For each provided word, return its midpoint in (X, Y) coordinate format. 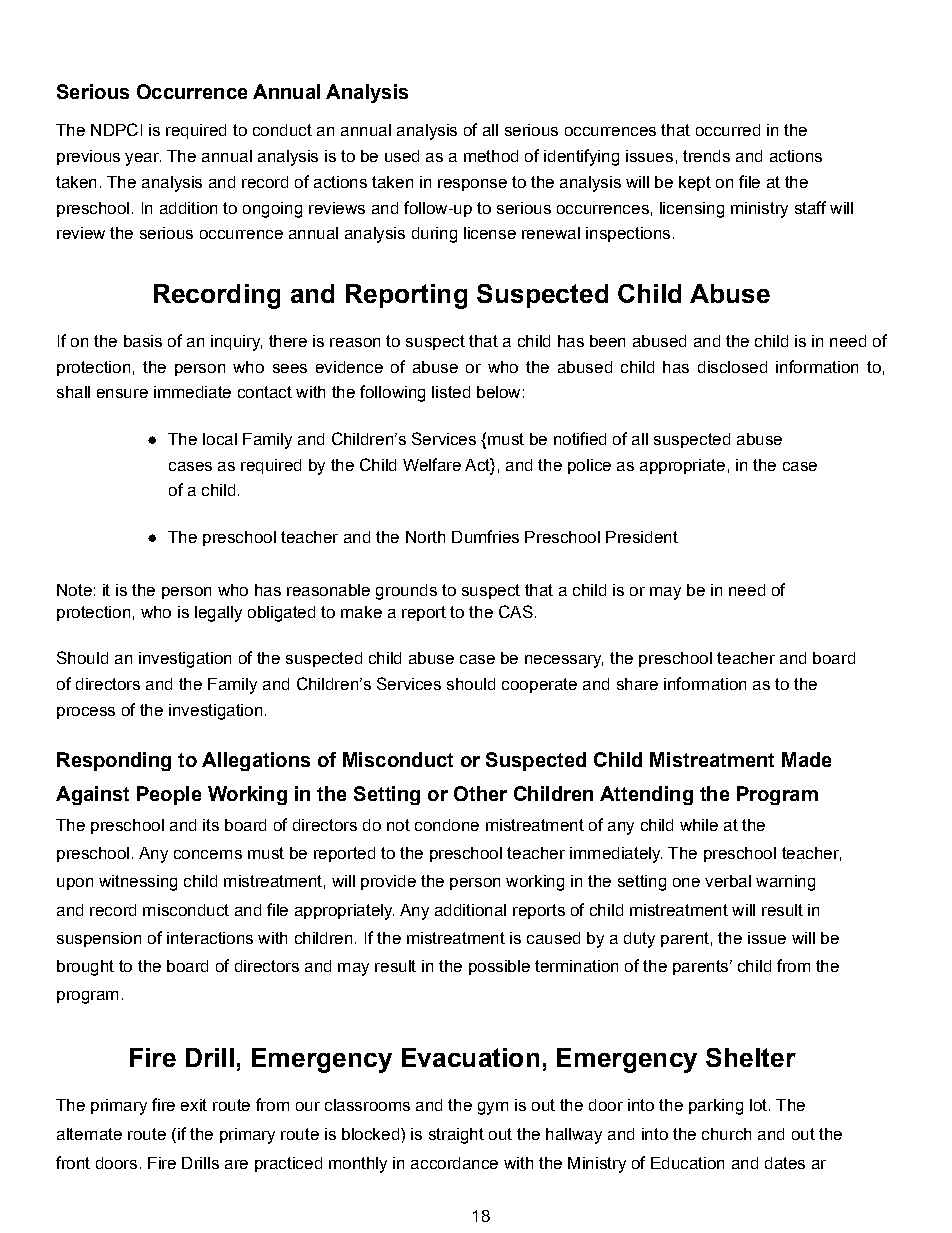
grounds (406, 592)
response (472, 185)
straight (456, 1136)
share (637, 684)
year (143, 159)
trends (706, 156)
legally (218, 614)
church (726, 1134)
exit (194, 1105)
